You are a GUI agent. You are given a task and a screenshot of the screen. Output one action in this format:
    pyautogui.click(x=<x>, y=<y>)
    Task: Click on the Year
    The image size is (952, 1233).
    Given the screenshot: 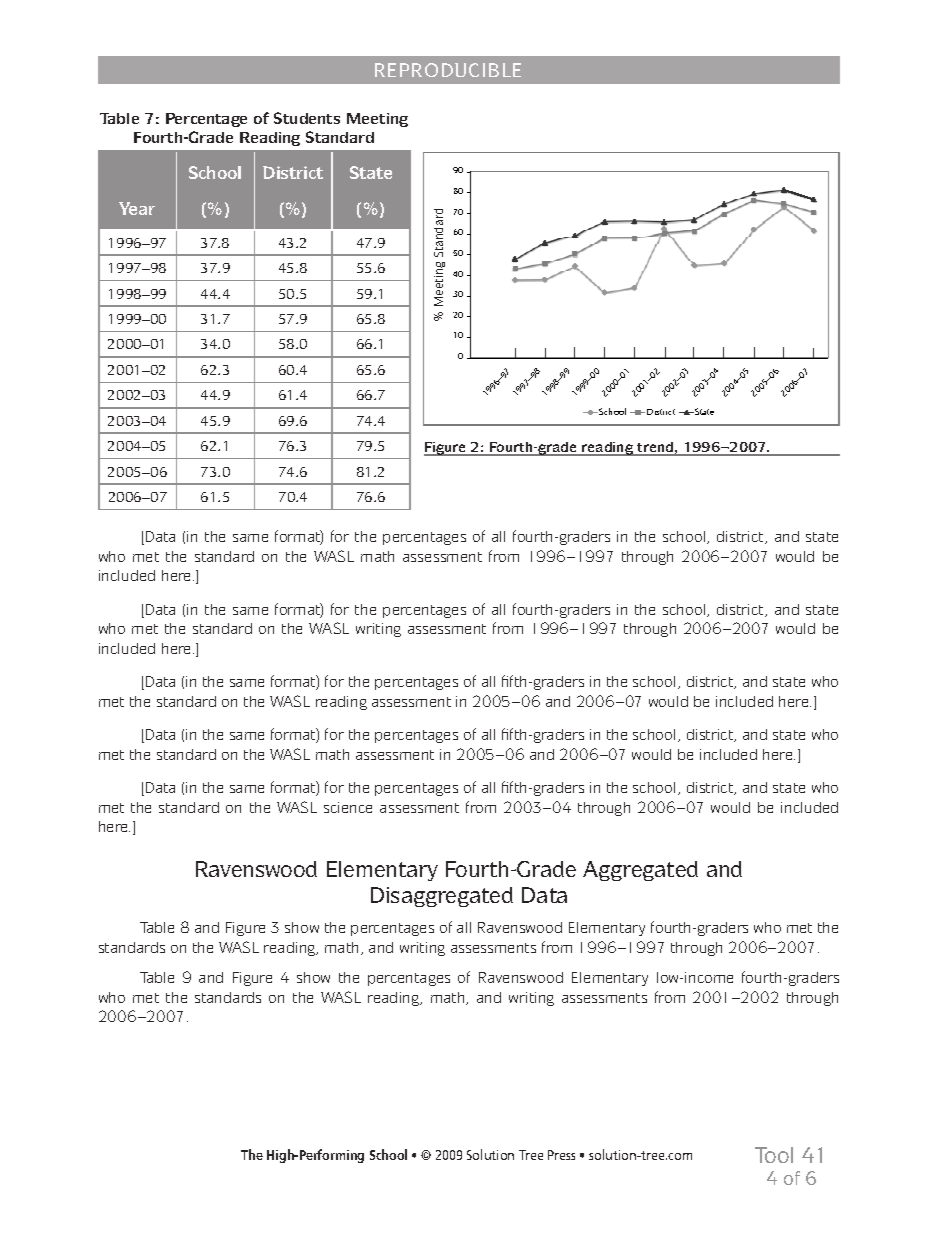 What is the action you would take?
    pyautogui.click(x=137, y=208)
